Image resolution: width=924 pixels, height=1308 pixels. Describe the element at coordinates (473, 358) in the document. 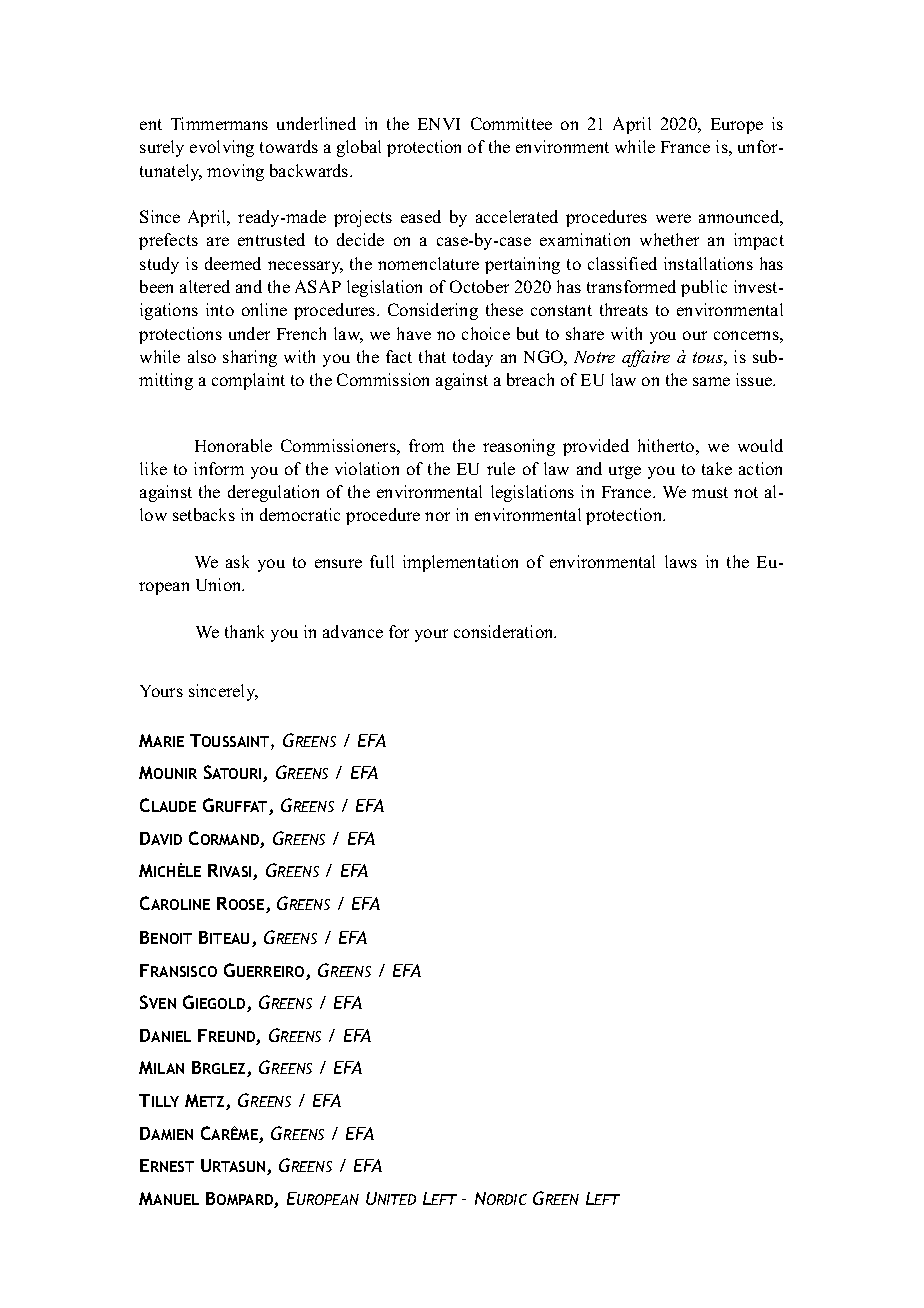

I see `today` at that location.
